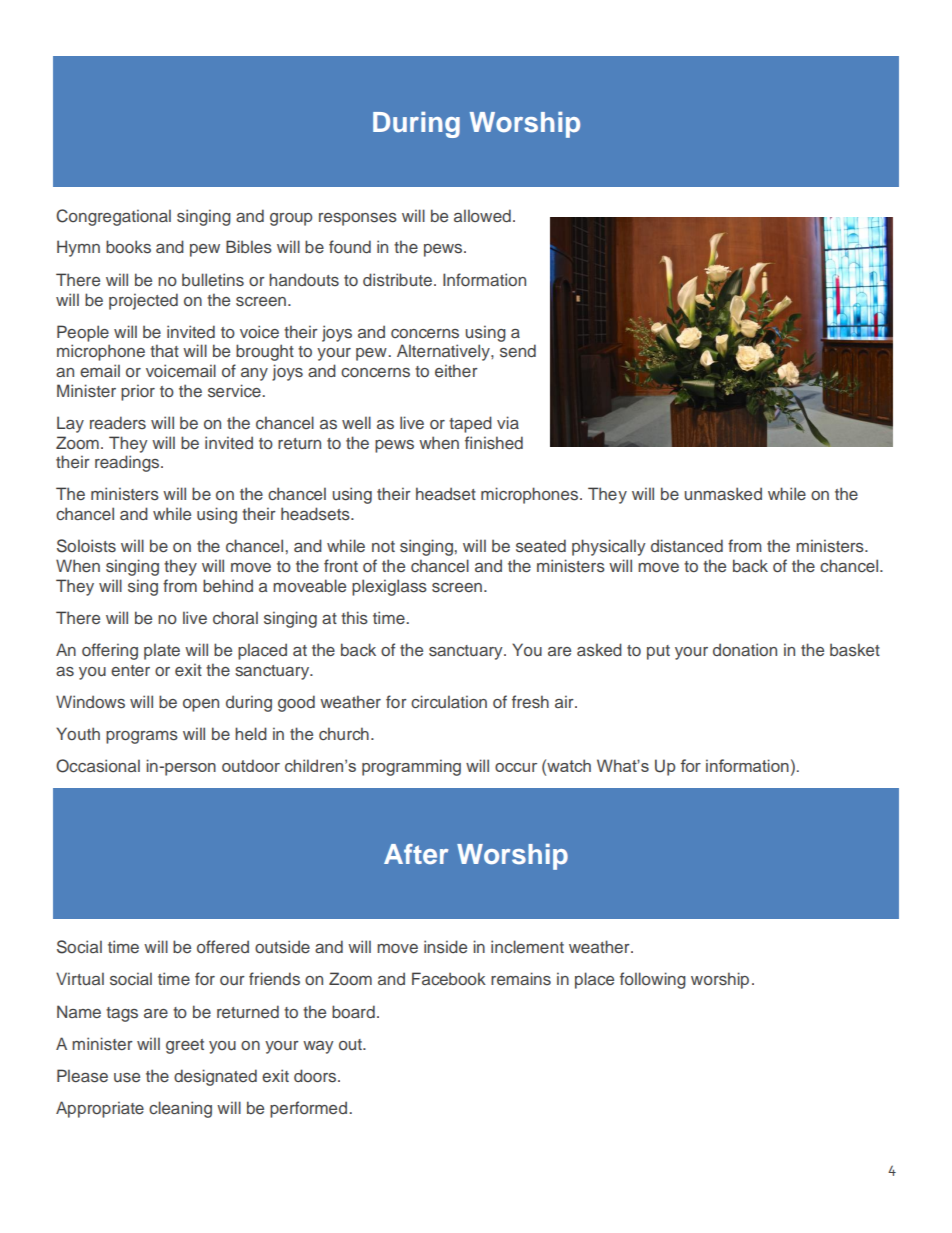 The image size is (952, 1233). I want to click on following, so click(653, 980).
